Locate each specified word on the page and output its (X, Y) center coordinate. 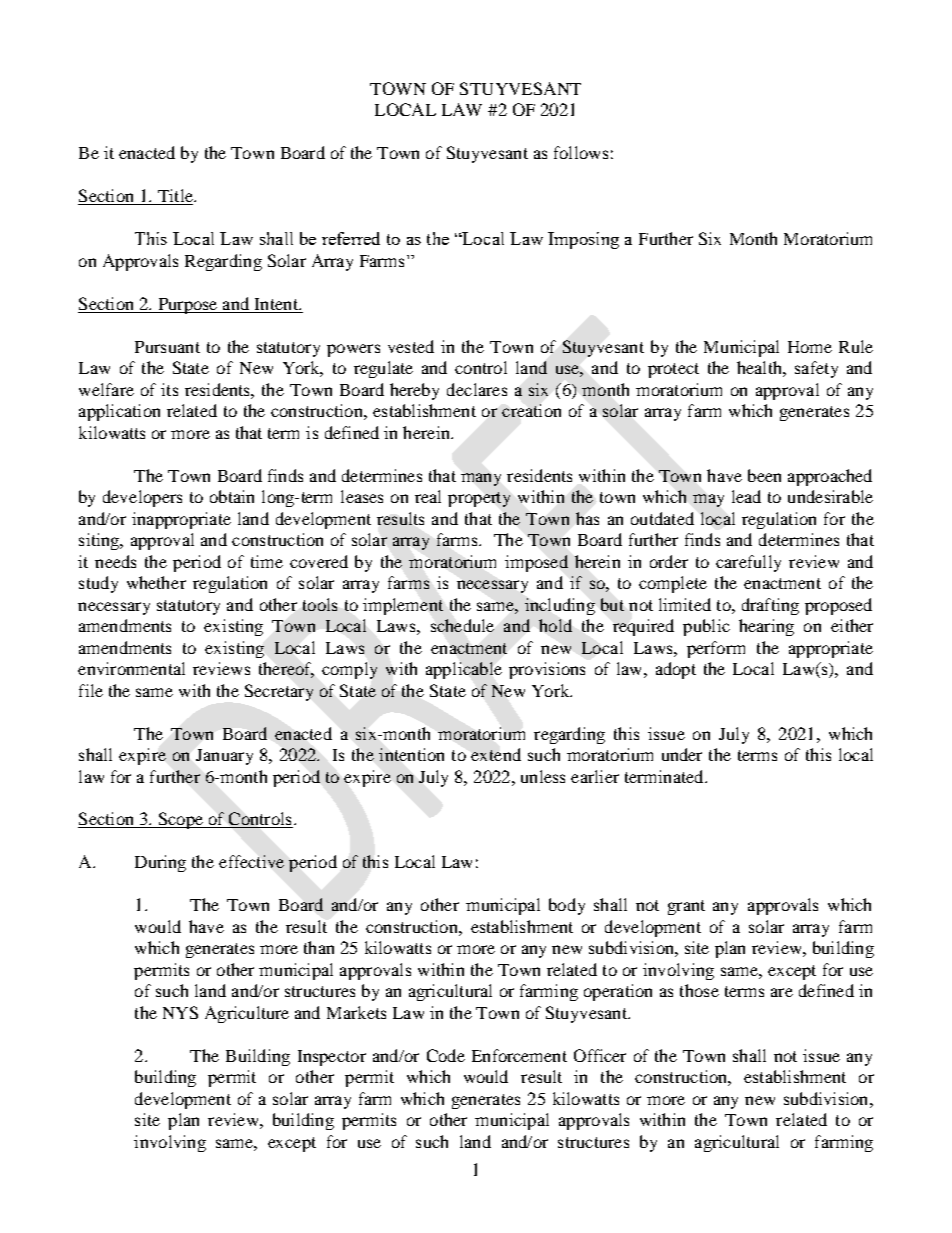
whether (156, 582)
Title (175, 197)
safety (816, 369)
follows (581, 152)
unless (543, 776)
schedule (462, 625)
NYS (180, 1012)
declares (477, 389)
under (682, 754)
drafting (770, 606)
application (119, 412)
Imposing (583, 240)
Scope (180, 820)
